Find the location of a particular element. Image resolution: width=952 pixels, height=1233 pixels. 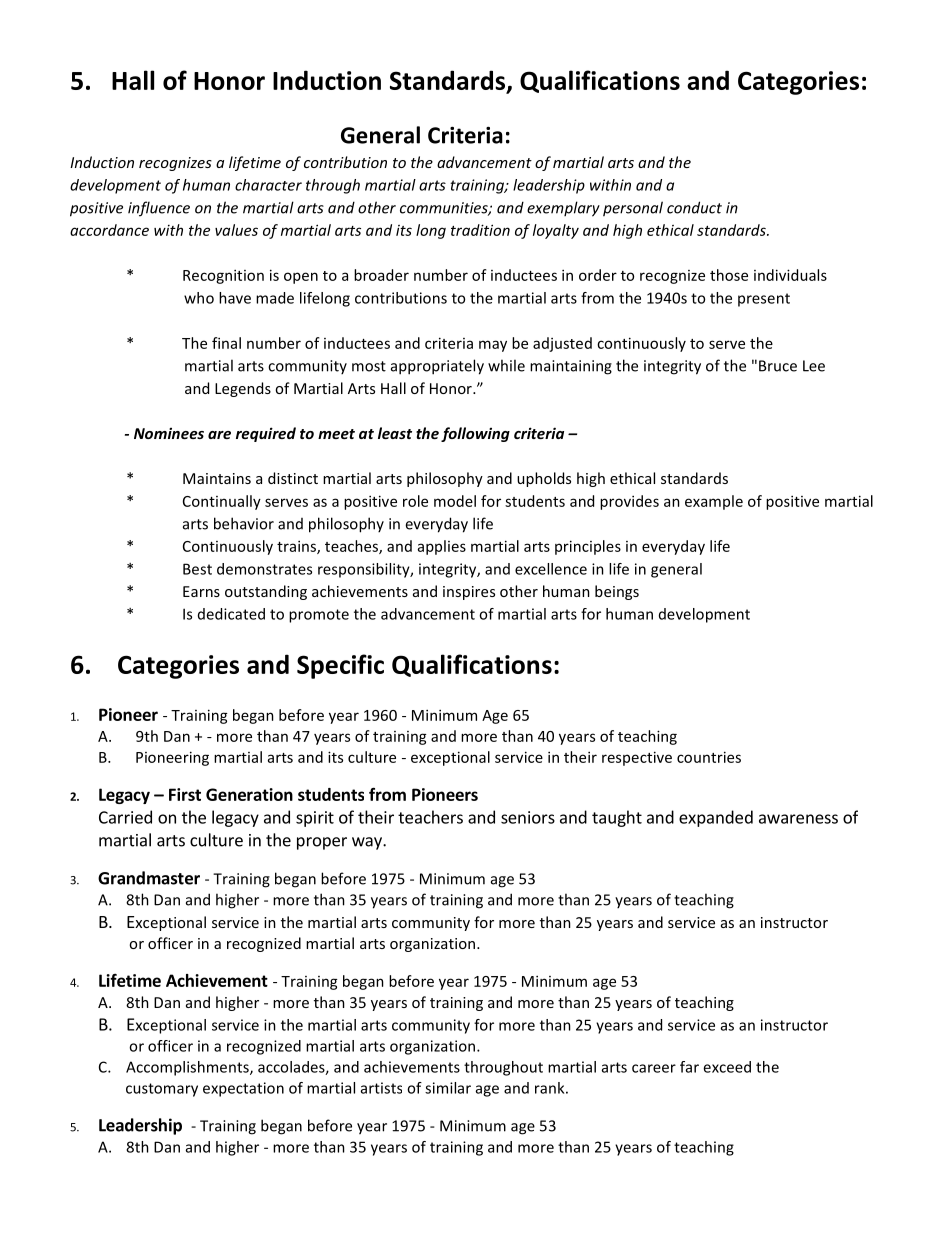

way is located at coordinates (368, 843).
